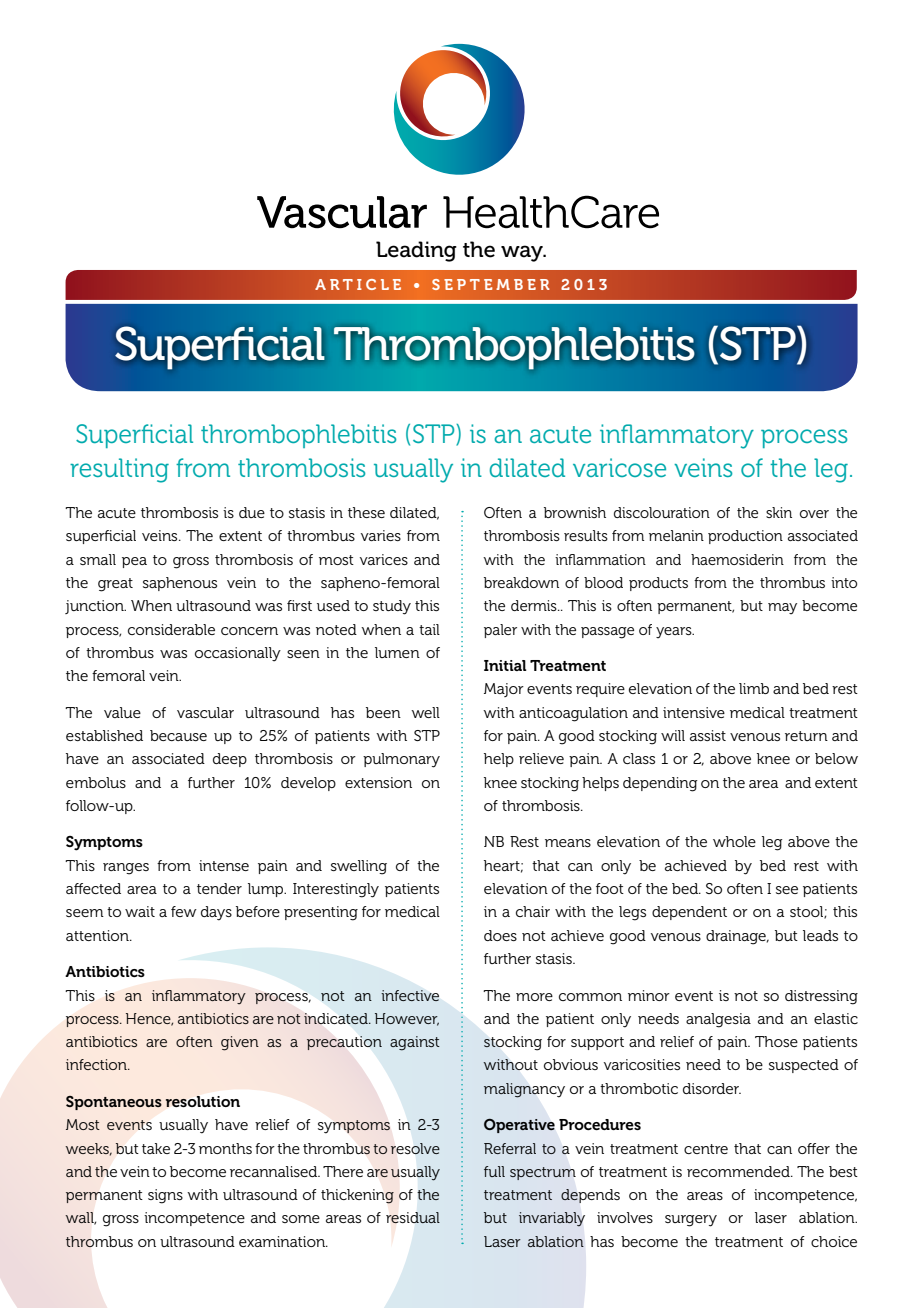 This screenshot has width=924, height=1308. Describe the element at coordinates (252, 512) in the screenshot. I see `due` at that location.
